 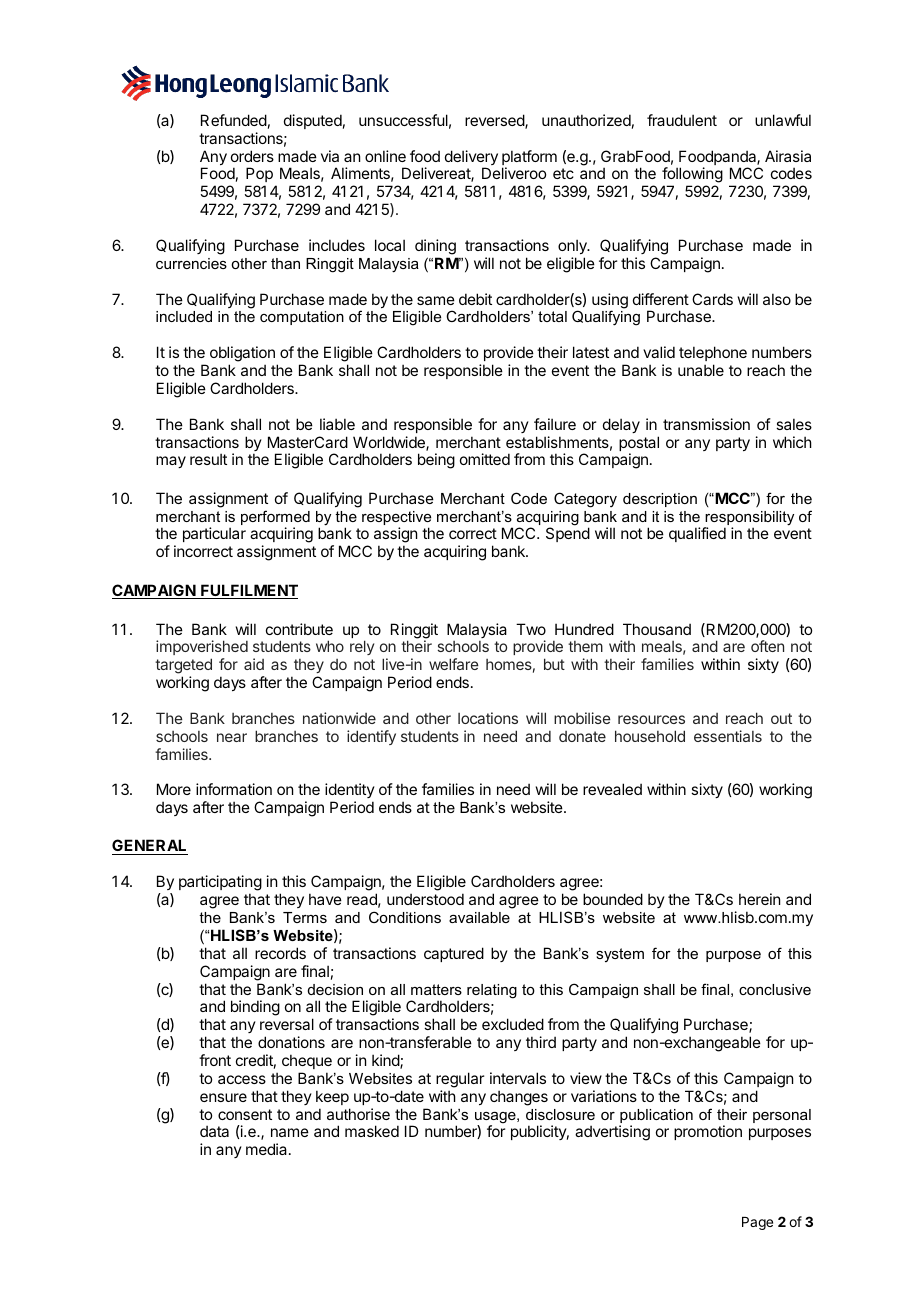 I want to click on welfare, so click(x=454, y=664).
